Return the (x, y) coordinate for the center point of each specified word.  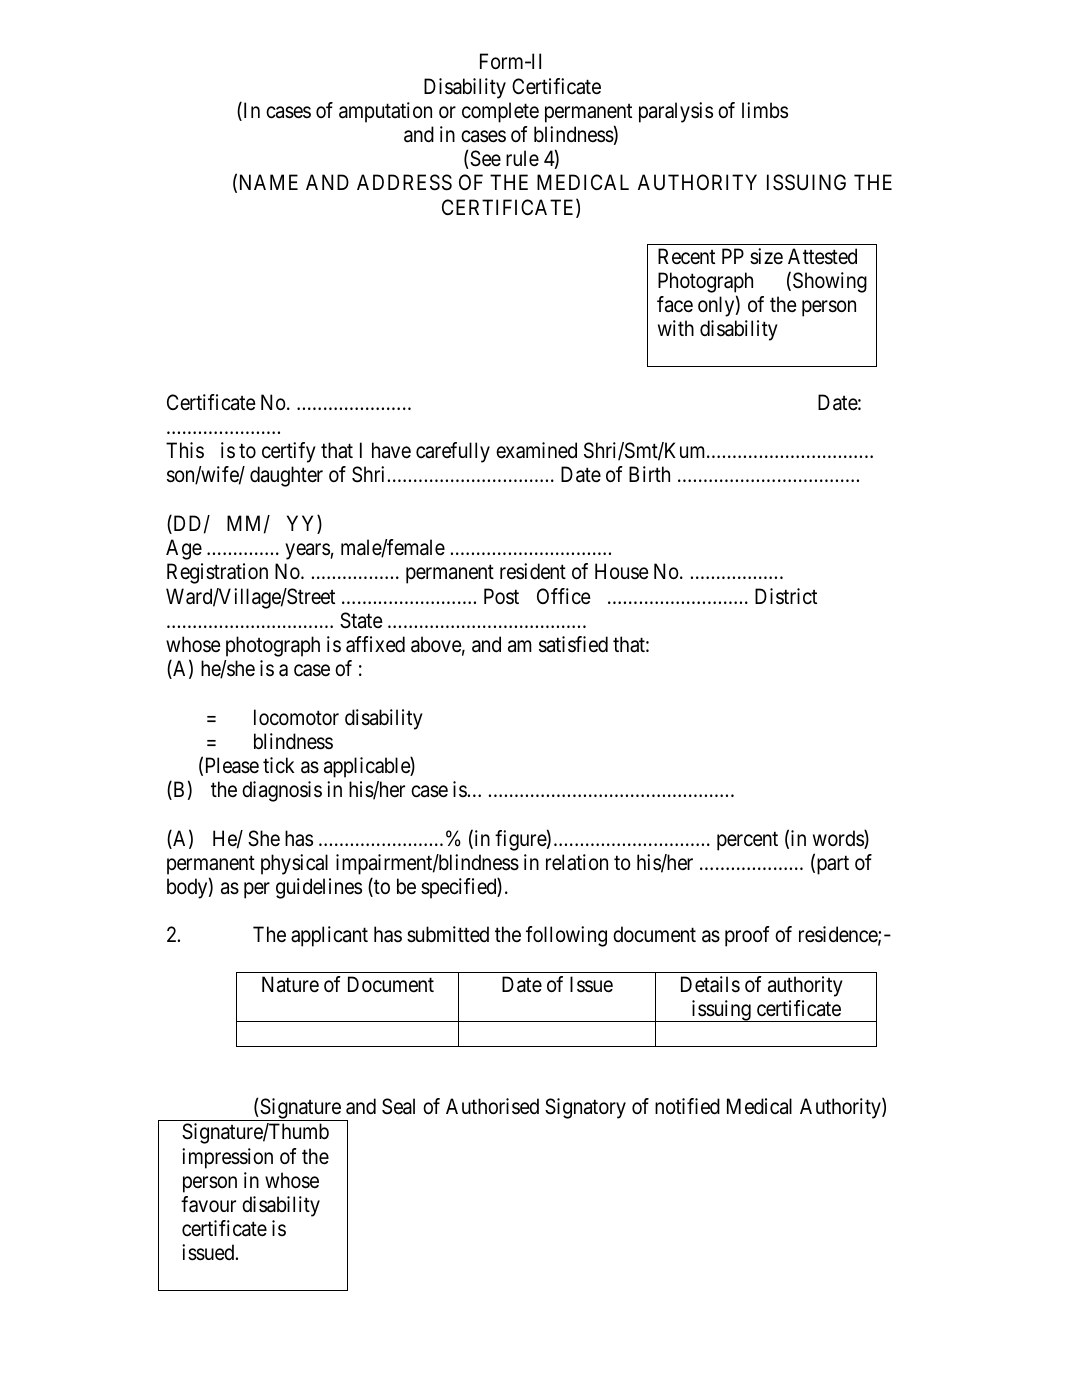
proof (747, 936)
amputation (385, 112)
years (308, 551)
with (676, 328)
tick (278, 765)
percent (747, 841)
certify (289, 452)
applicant (329, 936)
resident (533, 571)
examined (536, 450)
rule (522, 158)
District (786, 596)
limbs (765, 110)
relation (577, 862)
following (566, 936)
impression (227, 1158)
